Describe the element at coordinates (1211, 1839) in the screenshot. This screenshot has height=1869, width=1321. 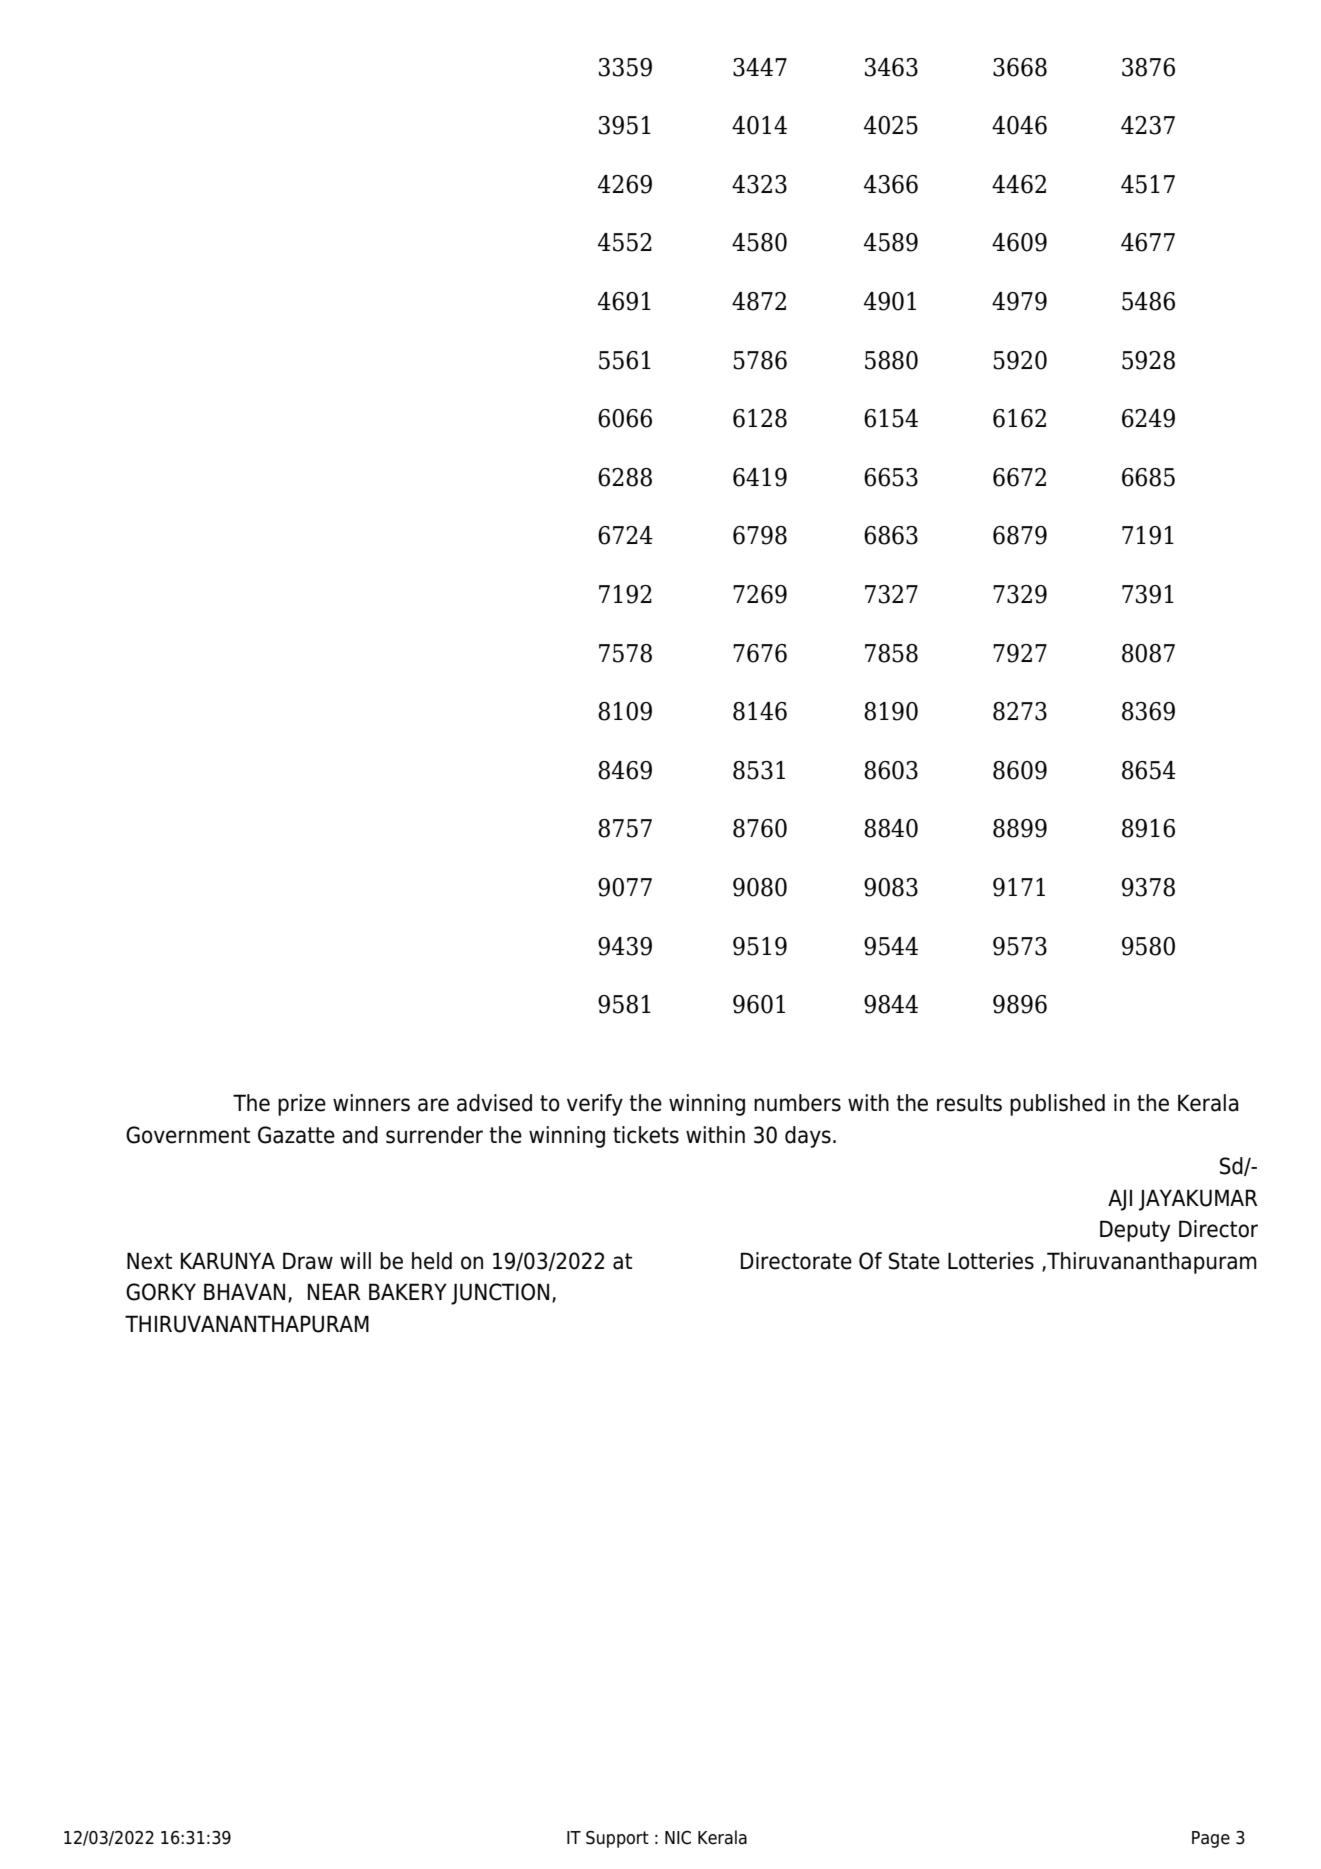
I see `Page` at that location.
